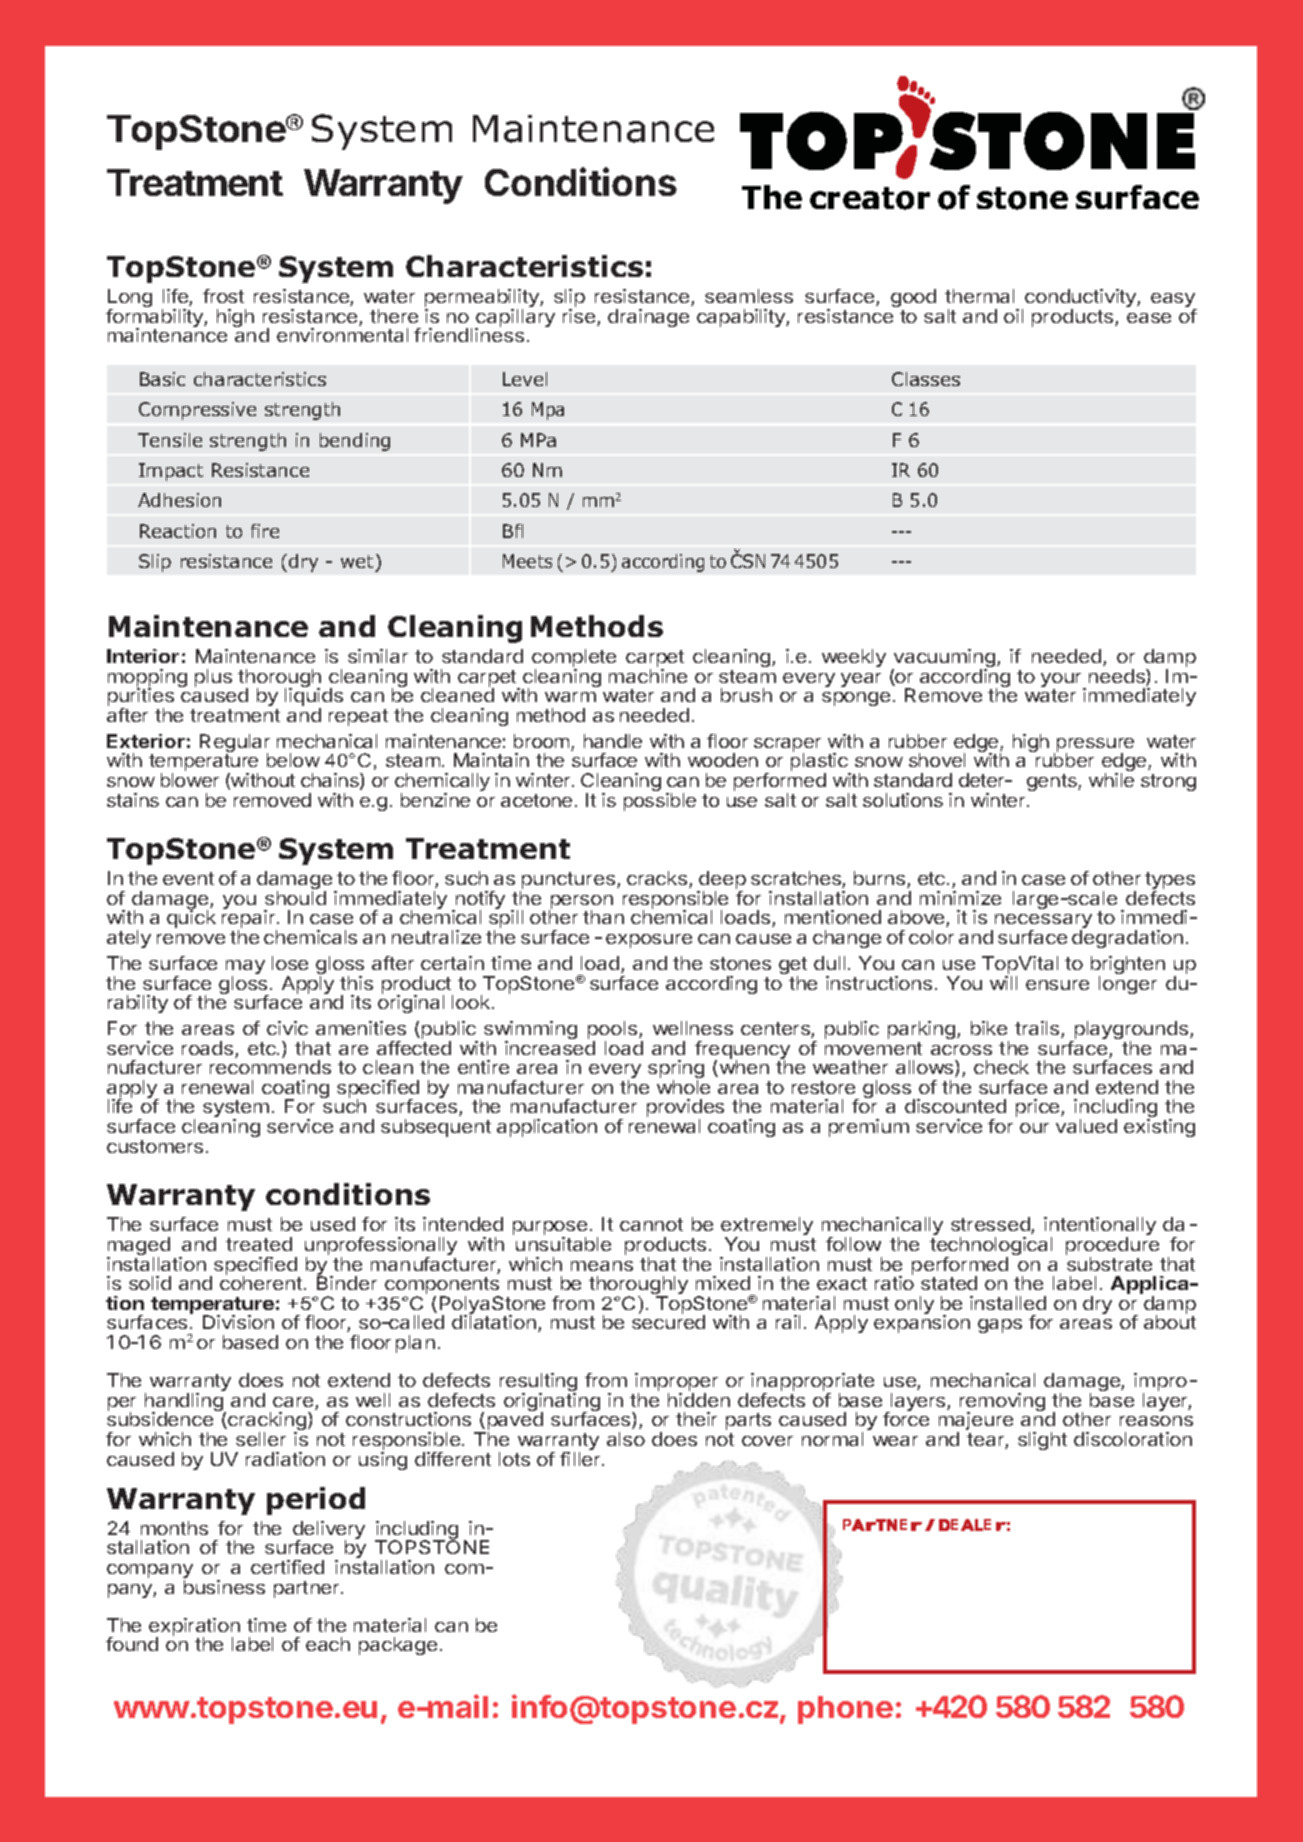 This document has height=1842, width=1303. What do you see at coordinates (223, 296) in the document?
I see `frost` at bounding box center [223, 296].
